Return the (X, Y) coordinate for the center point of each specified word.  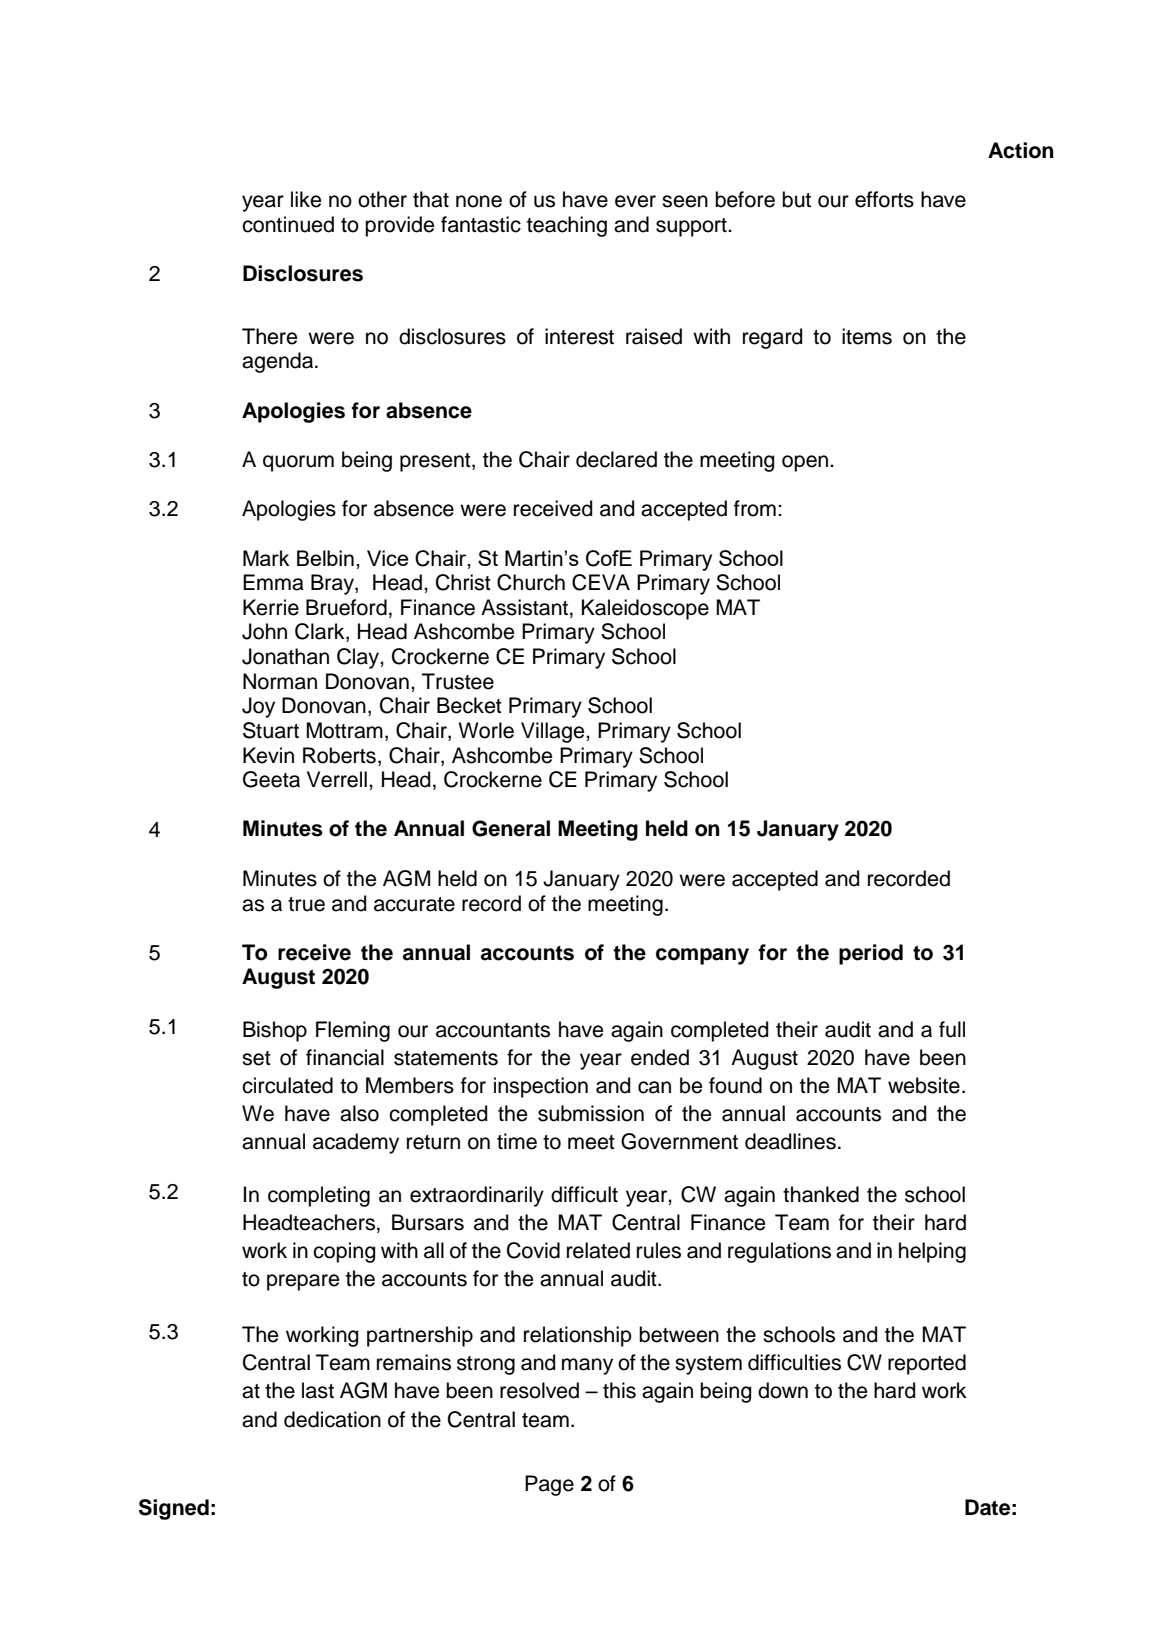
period (871, 954)
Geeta (271, 779)
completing (319, 1196)
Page (549, 1485)
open (806, 463)
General (511, 828)
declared (616, 459)
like (306, 199)
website (924, 1085)
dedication (332, 1419)
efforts (884, 199)
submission (591, 1113)
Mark (266, 558)
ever (635, 201)
